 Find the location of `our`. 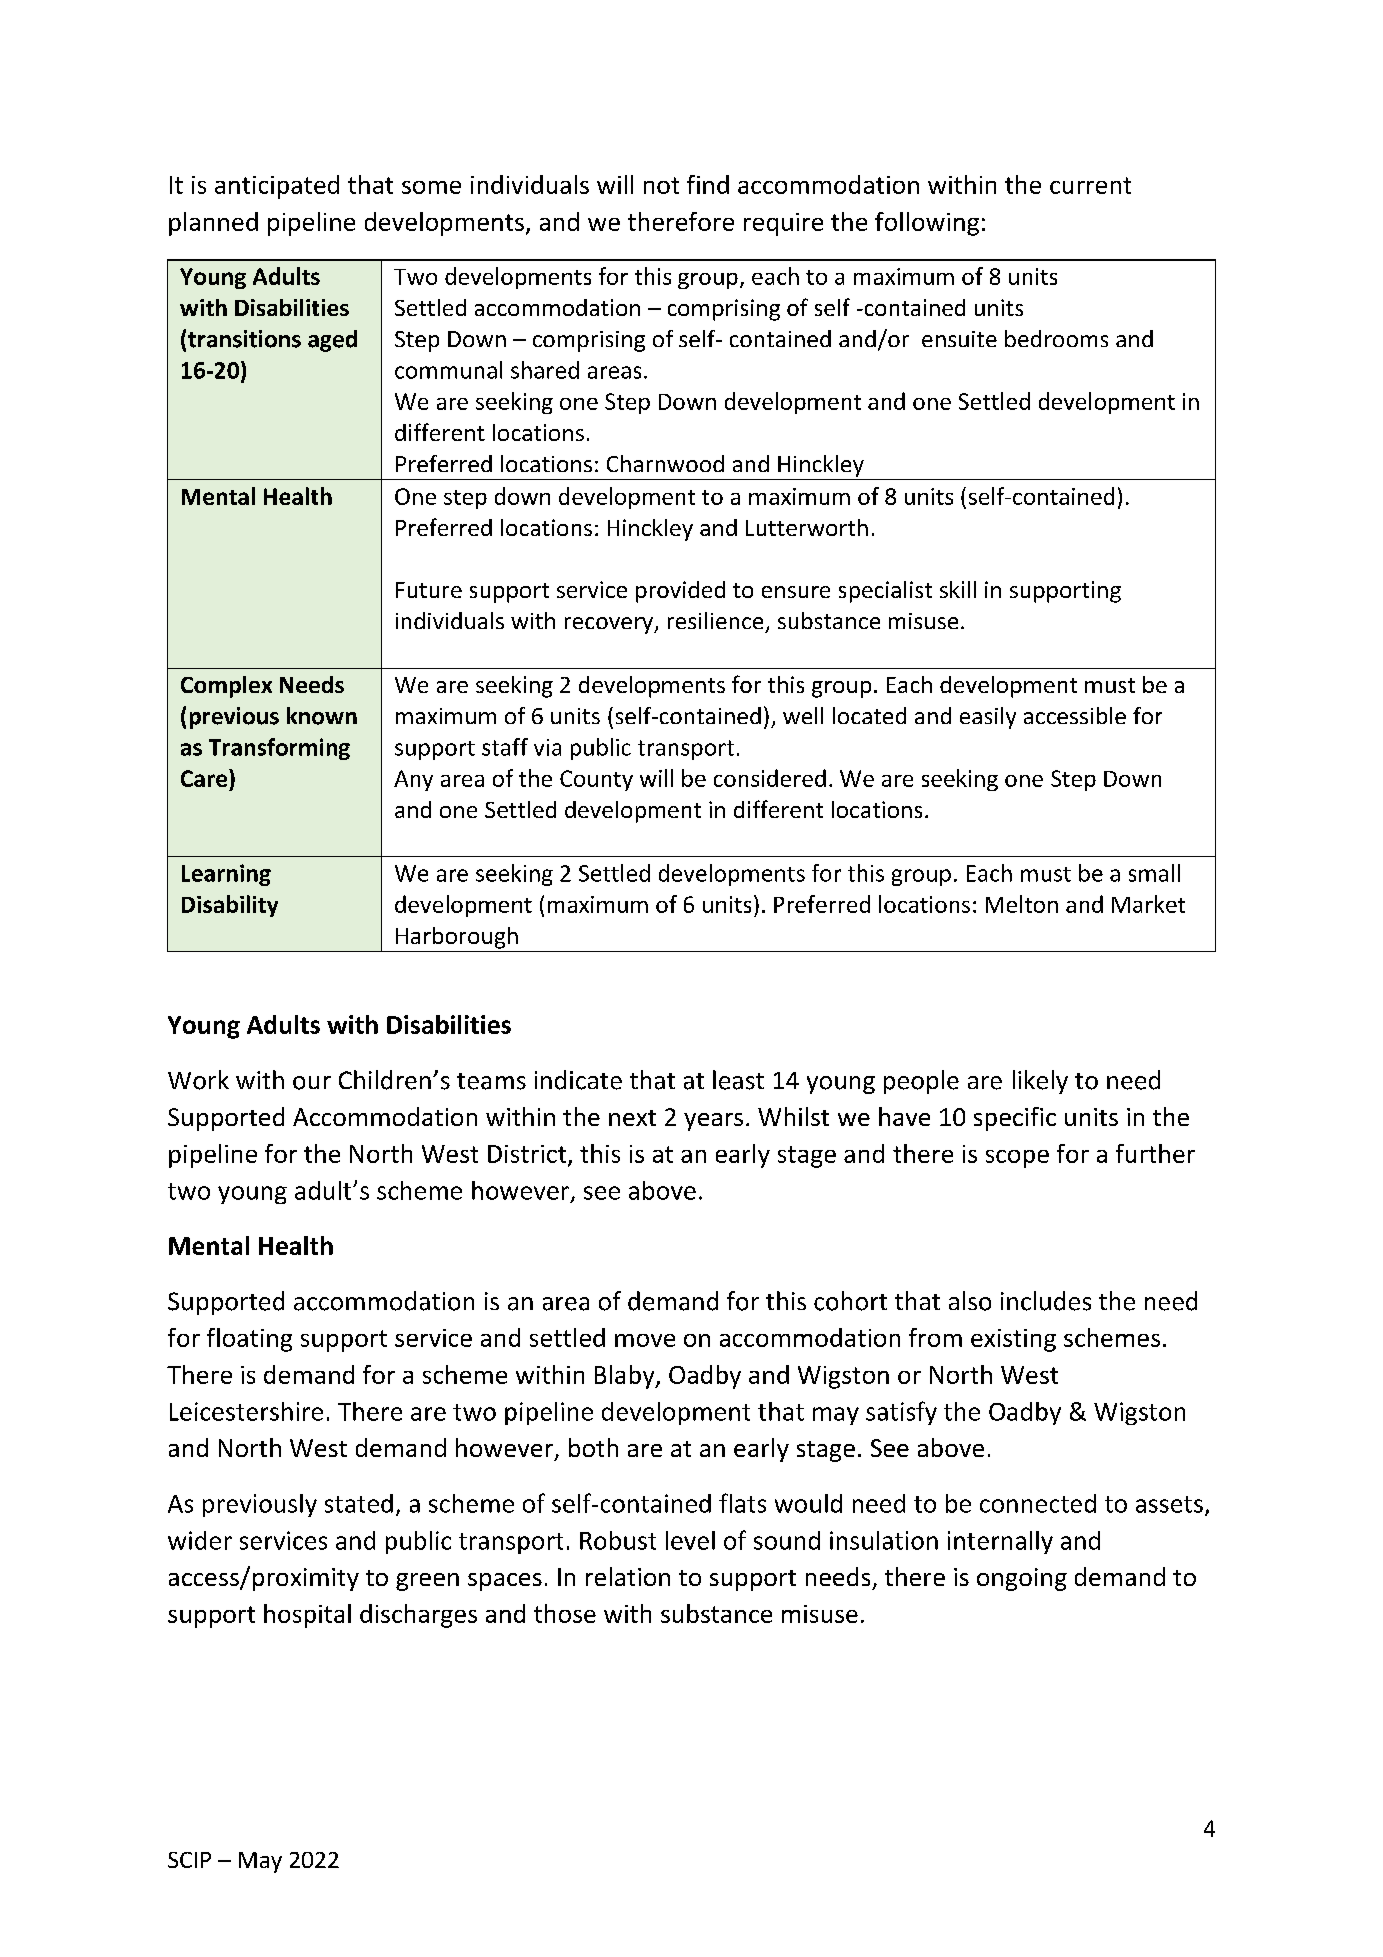

our is located at coordinates (312, 1083).
